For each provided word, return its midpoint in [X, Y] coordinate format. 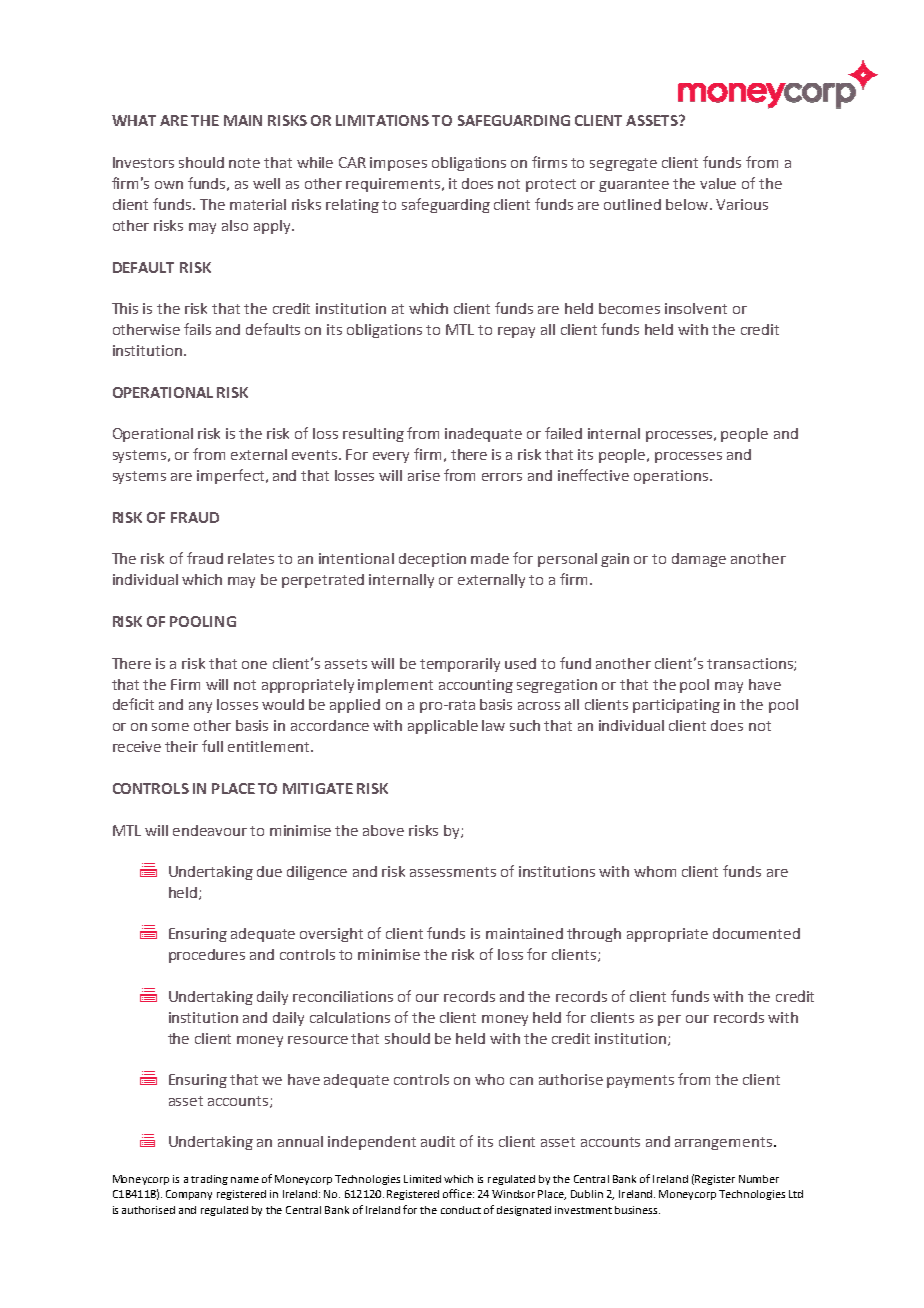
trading [209, 1180]
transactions [751, 664]
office [458, 1193]
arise [424, 475]
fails [197, 329]
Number [759, 1179]
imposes [398, 164]
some [170, 727]
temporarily [460, 665]
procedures [207, 956]
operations [671, 477]
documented [756, 933]
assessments [453, 872]
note [244, 163]
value [718, 183]
